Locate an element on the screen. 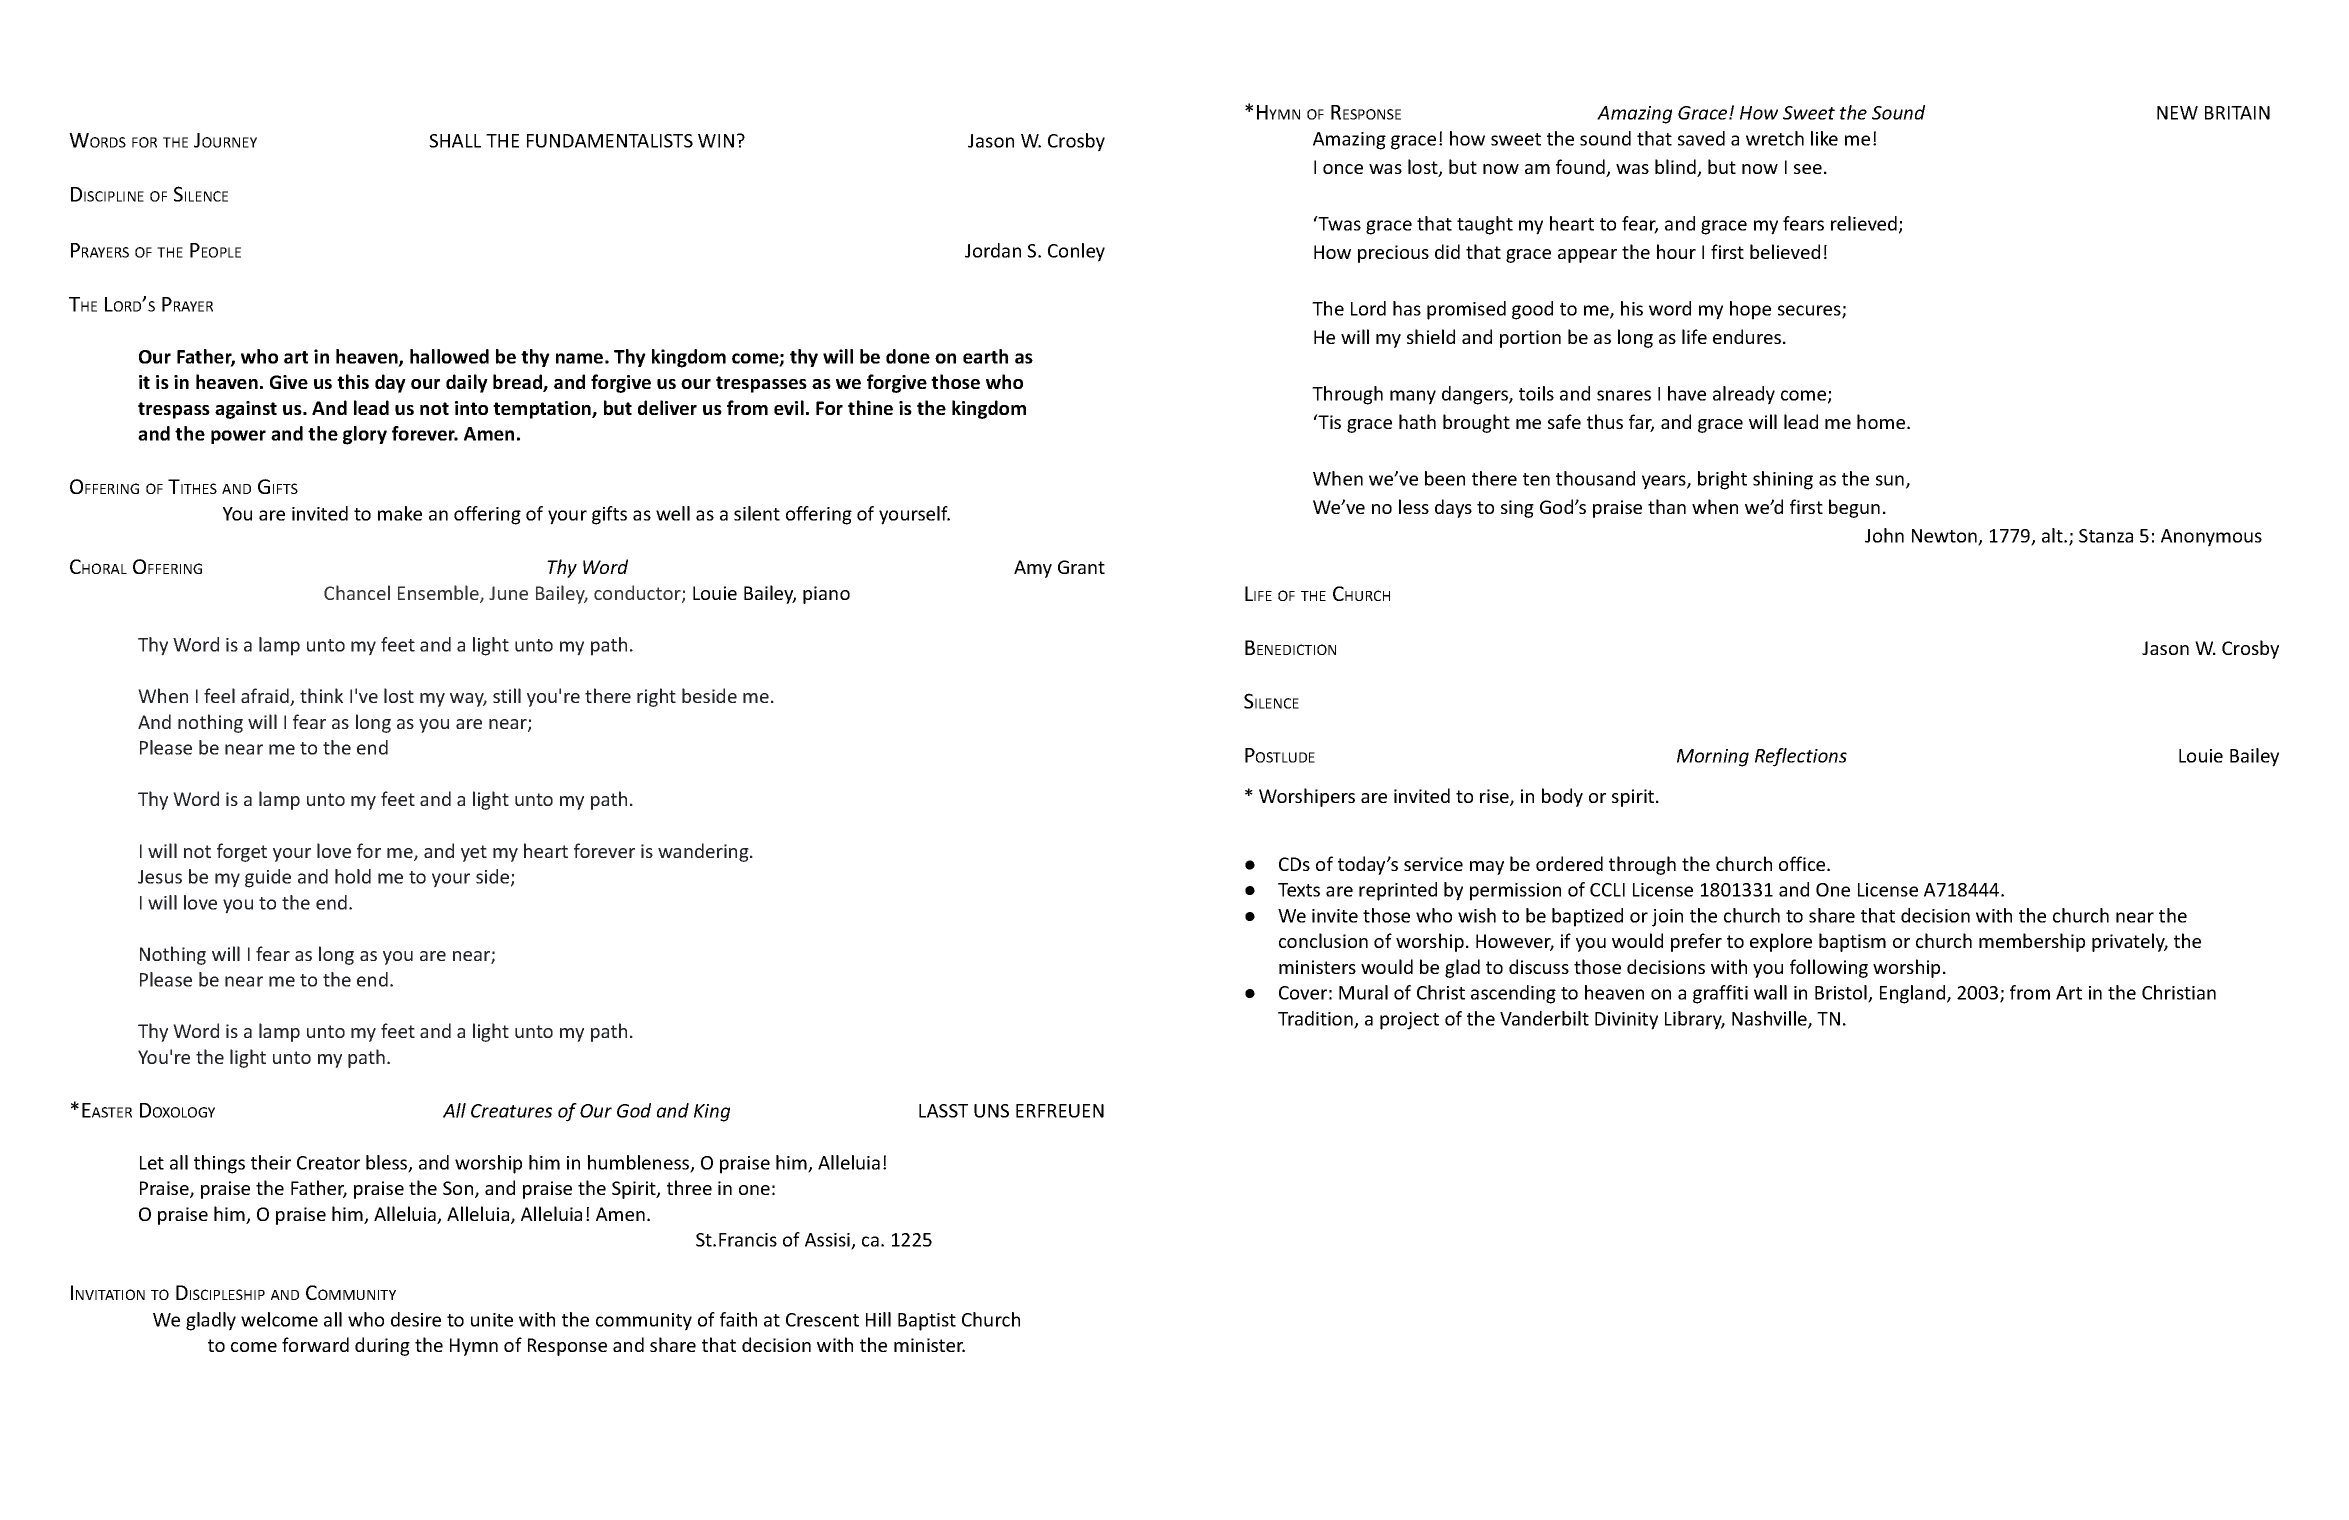 The height and width of the screenshot is (1520, 2349). SHALL is located at coordinates (455, 141).
